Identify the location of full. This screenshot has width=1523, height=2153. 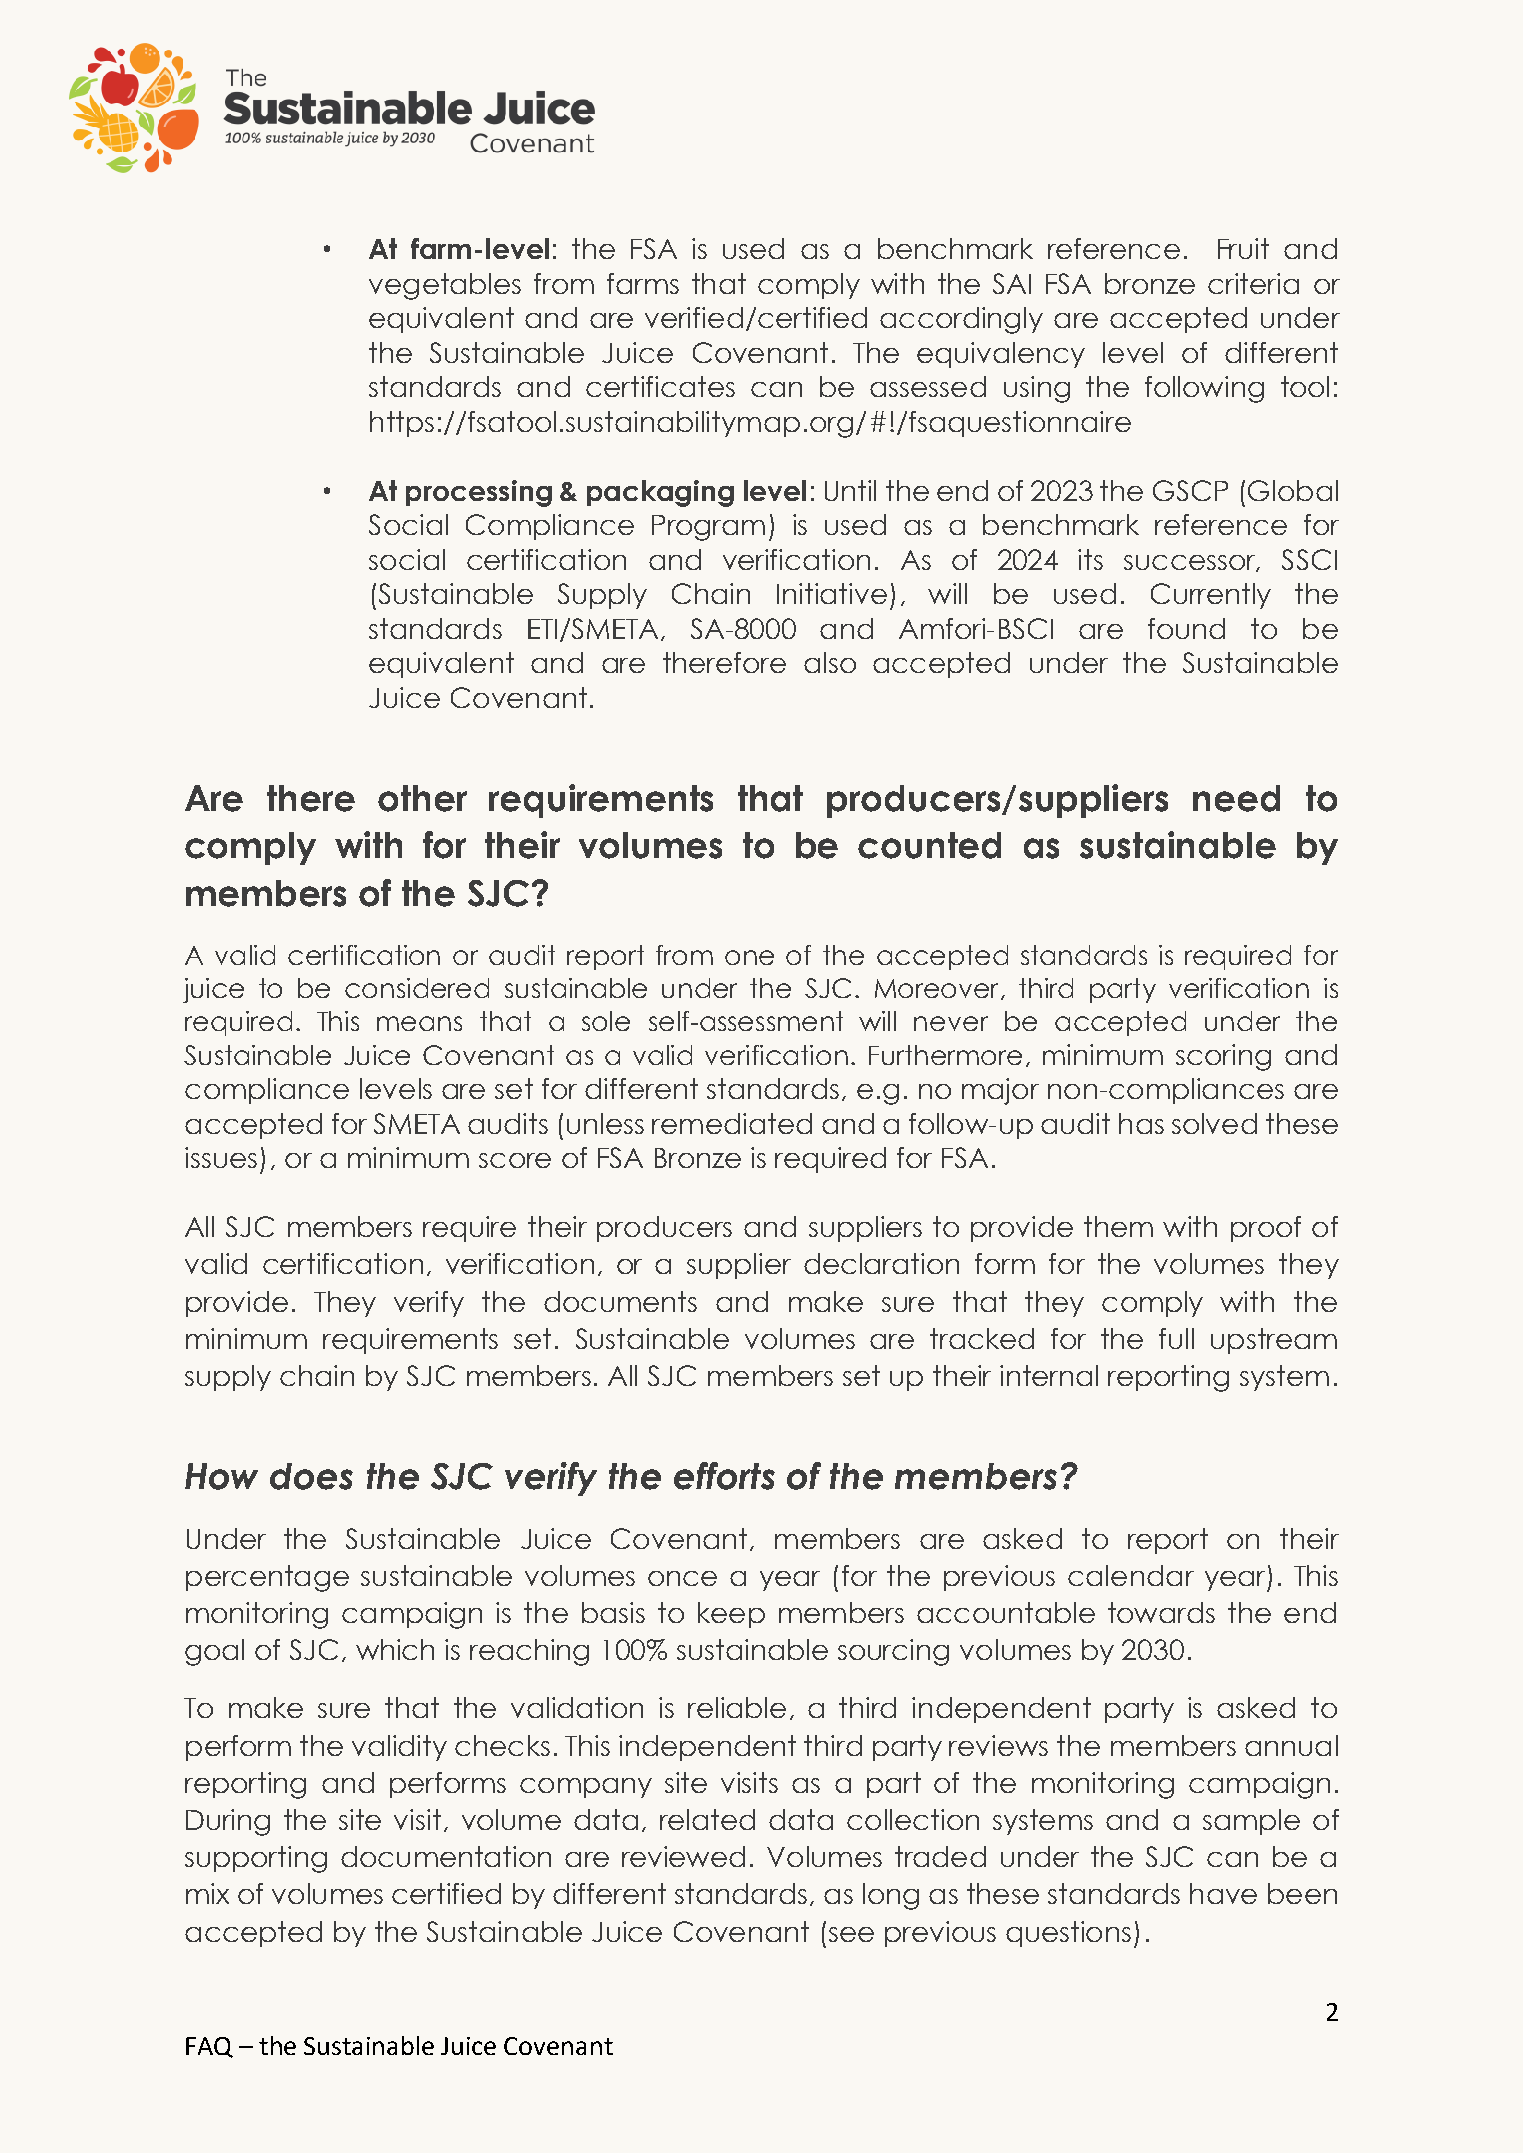
(1176, 1338).
